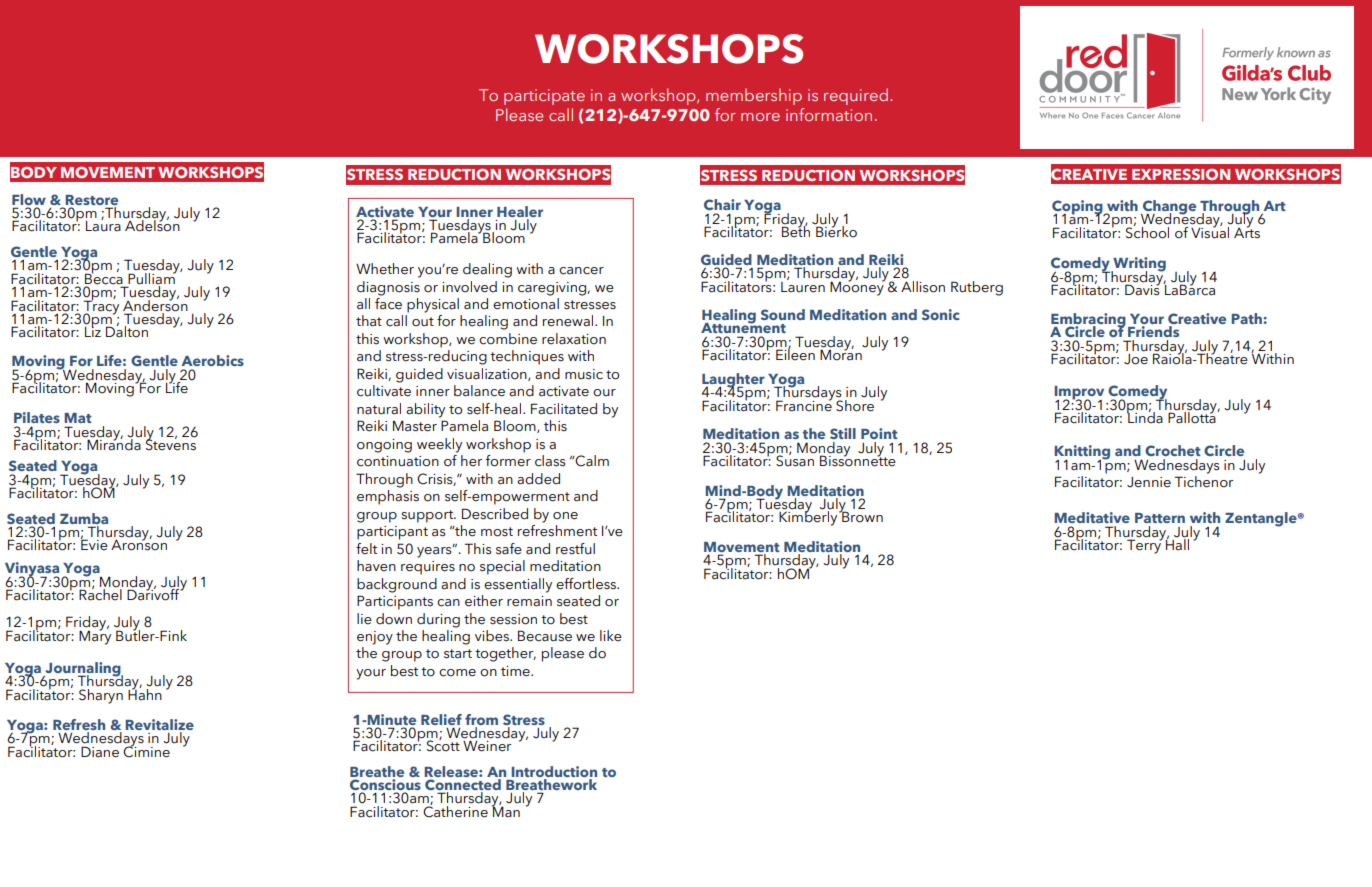 This image has width=1372, height=887. What do you see at coordinates (544, 97) in the image?
I see `participate` at bounding box center [544, 97].
